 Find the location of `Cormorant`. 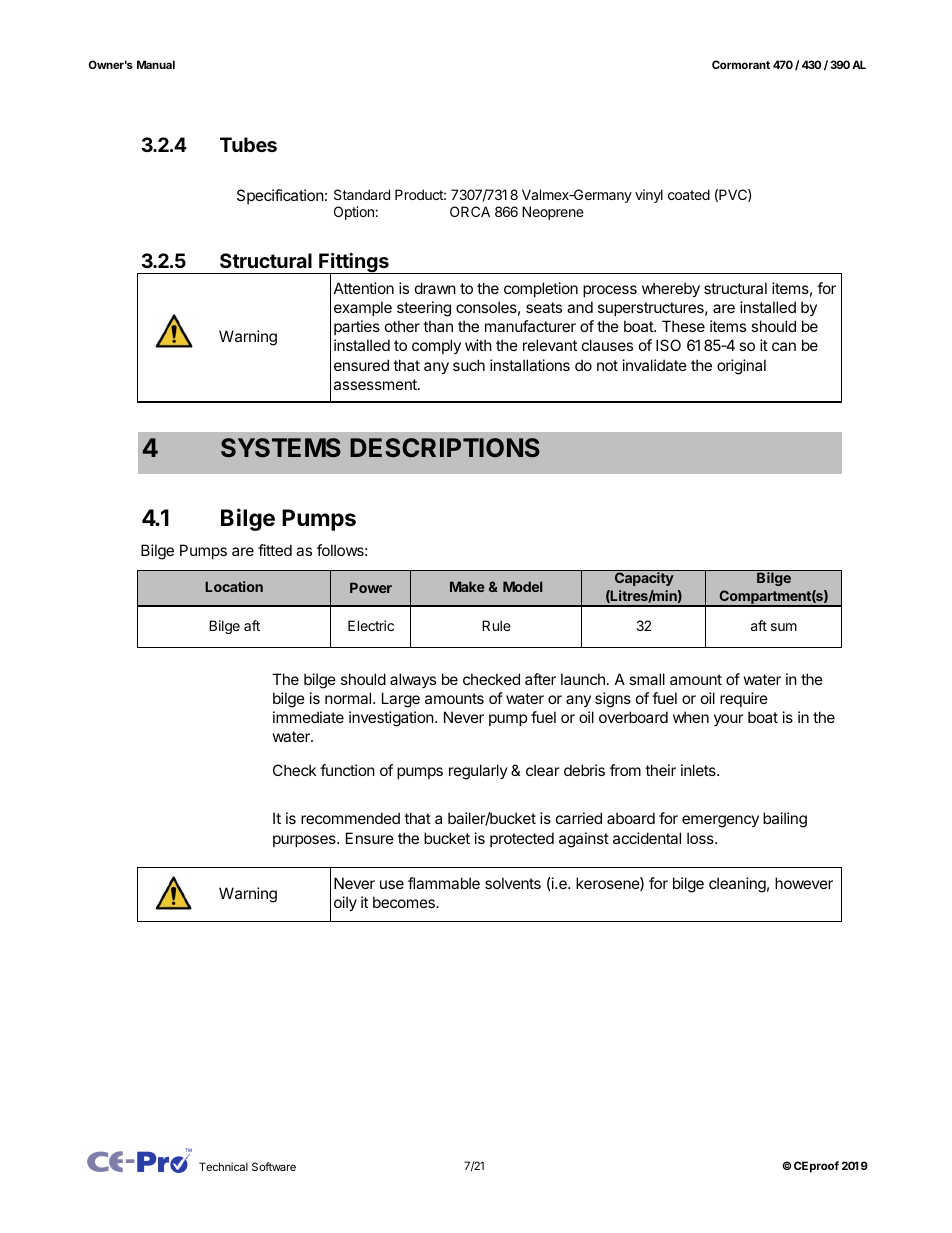

Cormorant is located at coordinates (741, 64).
